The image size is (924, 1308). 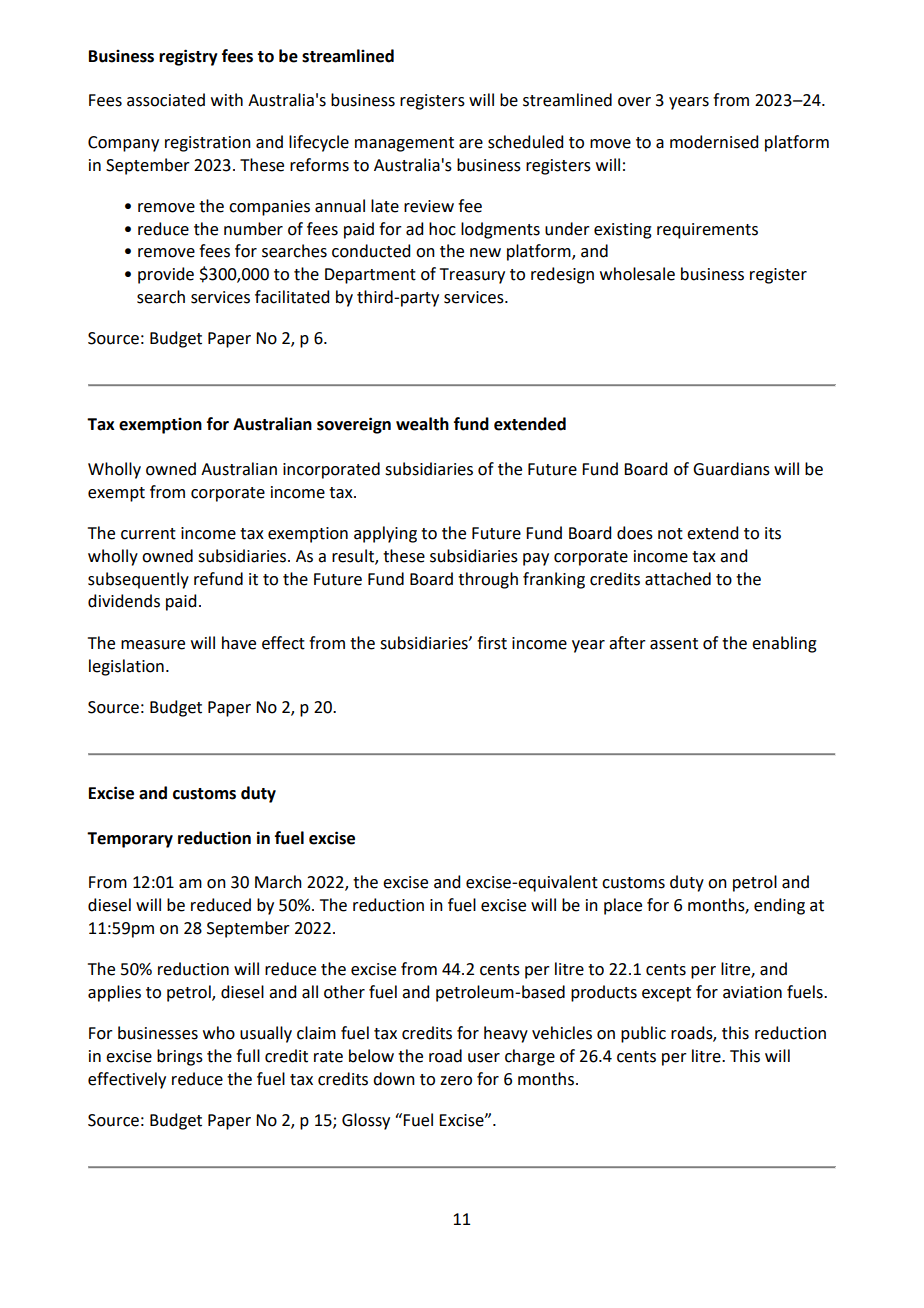 What do you see at coordinates (456, 1081) in the document?
I see `zero` at bounding box center [456, 1081].
